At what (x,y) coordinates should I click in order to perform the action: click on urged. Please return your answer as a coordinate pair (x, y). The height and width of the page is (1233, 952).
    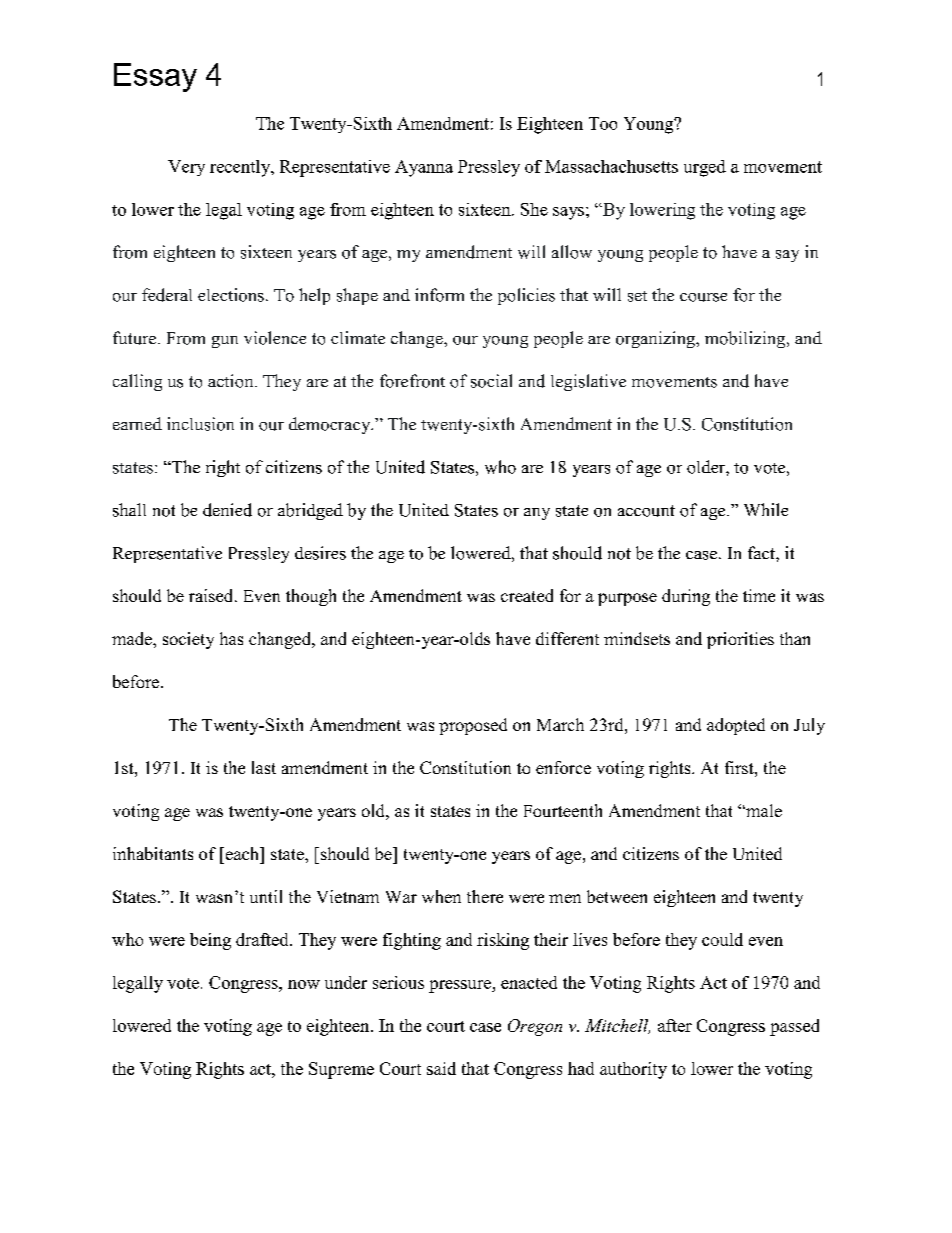
    Looking at the image, I should click on (705, 168).
